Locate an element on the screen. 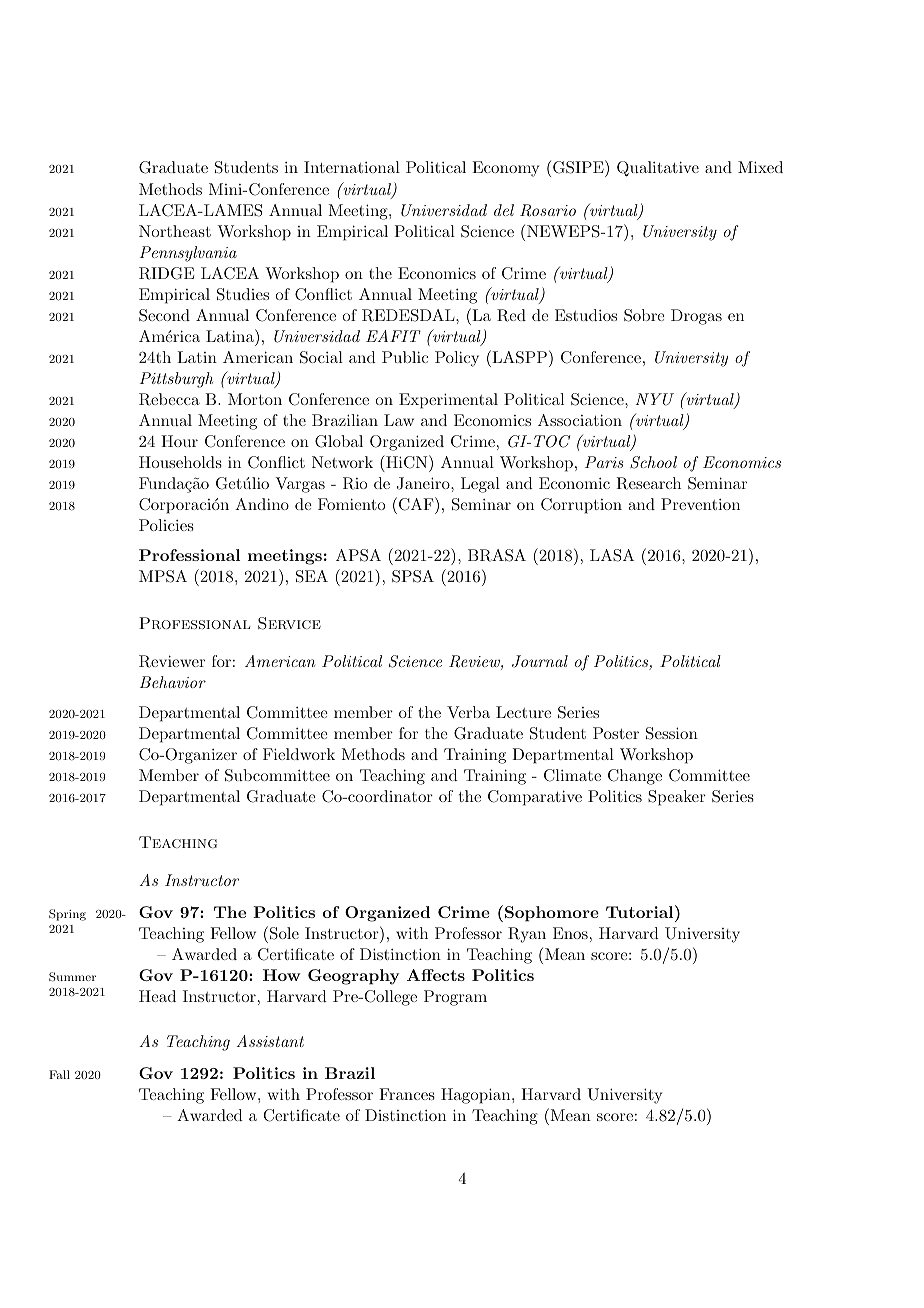 Image resolution: width=924 pixels, height=1308 pixels. Households is located at coordinates (180, 462).
